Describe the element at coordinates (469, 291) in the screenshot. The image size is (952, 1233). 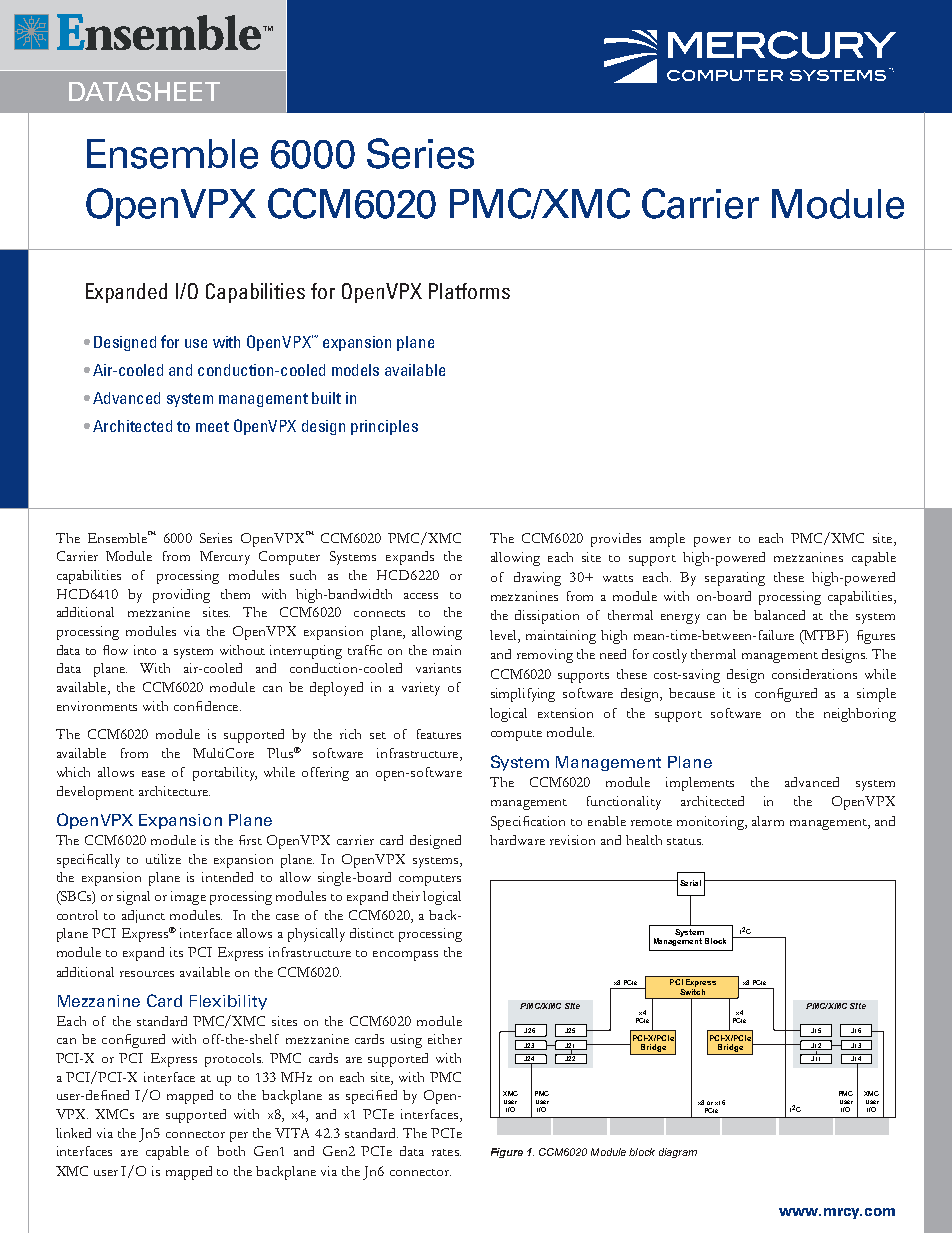
I see `Platforms` at that location.
